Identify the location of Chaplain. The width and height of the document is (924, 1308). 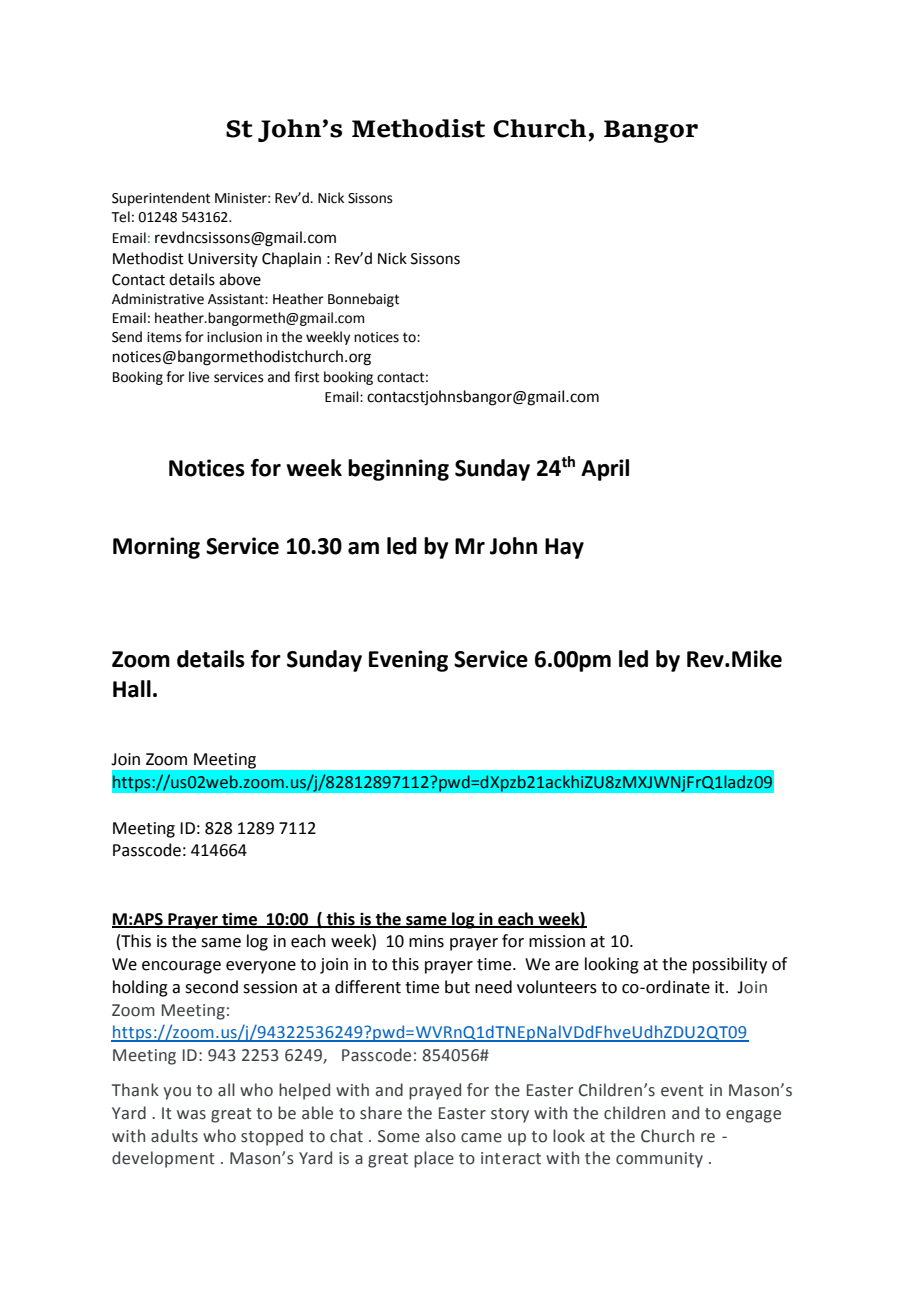
(291, 259).
